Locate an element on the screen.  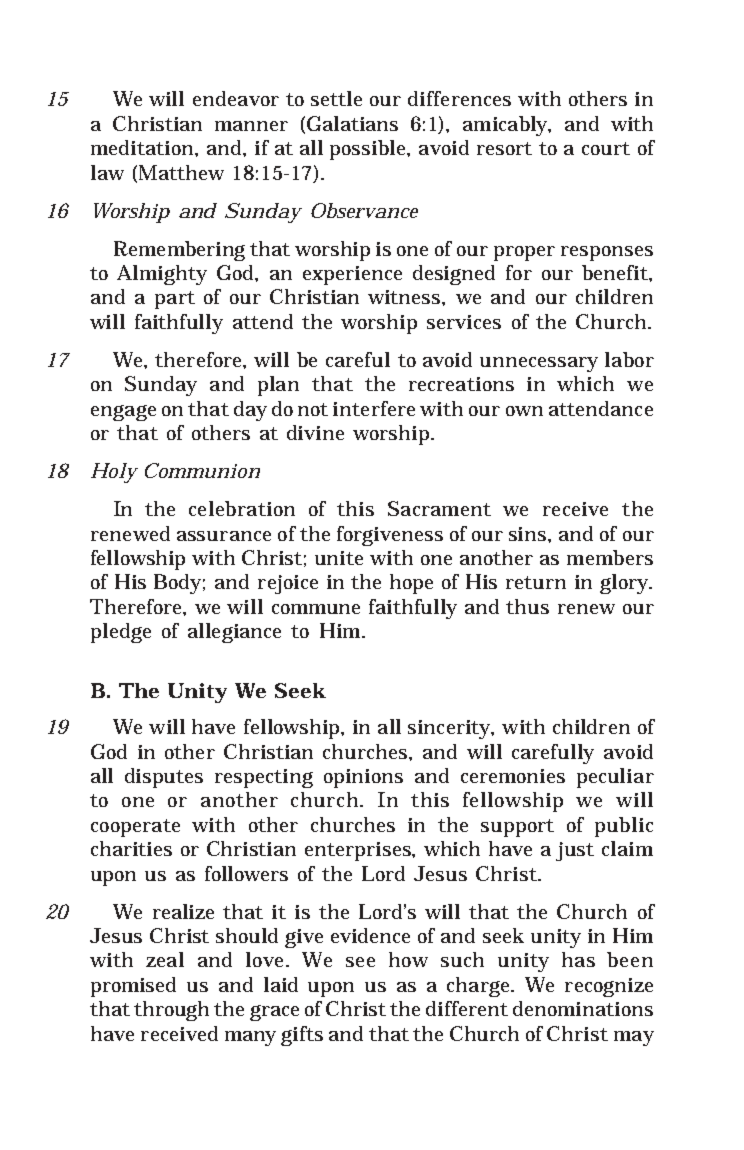
denominations is located at coordinates (583, 1008).
